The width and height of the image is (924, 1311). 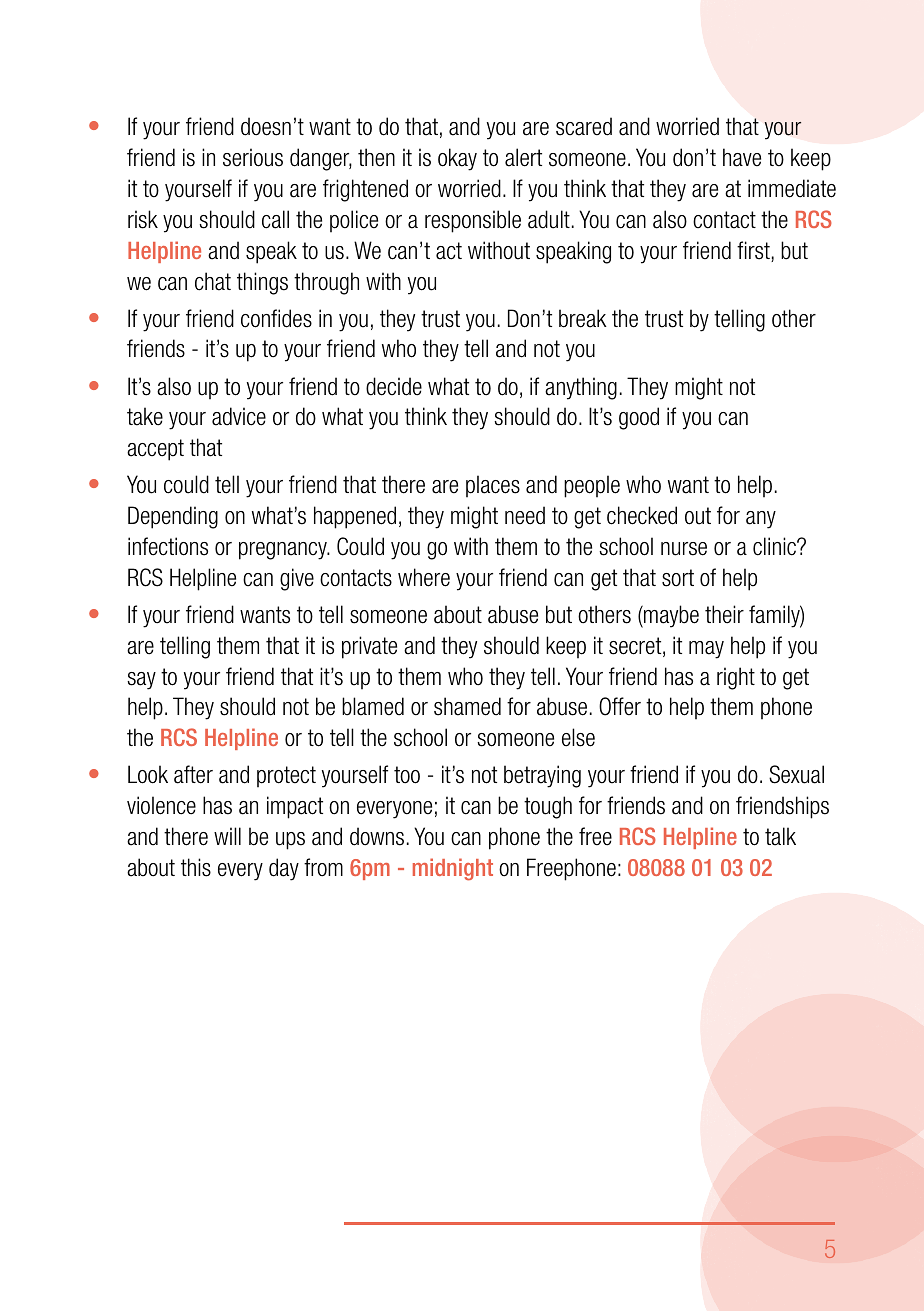 I want to click on checked, so click(x=642, y=515).
